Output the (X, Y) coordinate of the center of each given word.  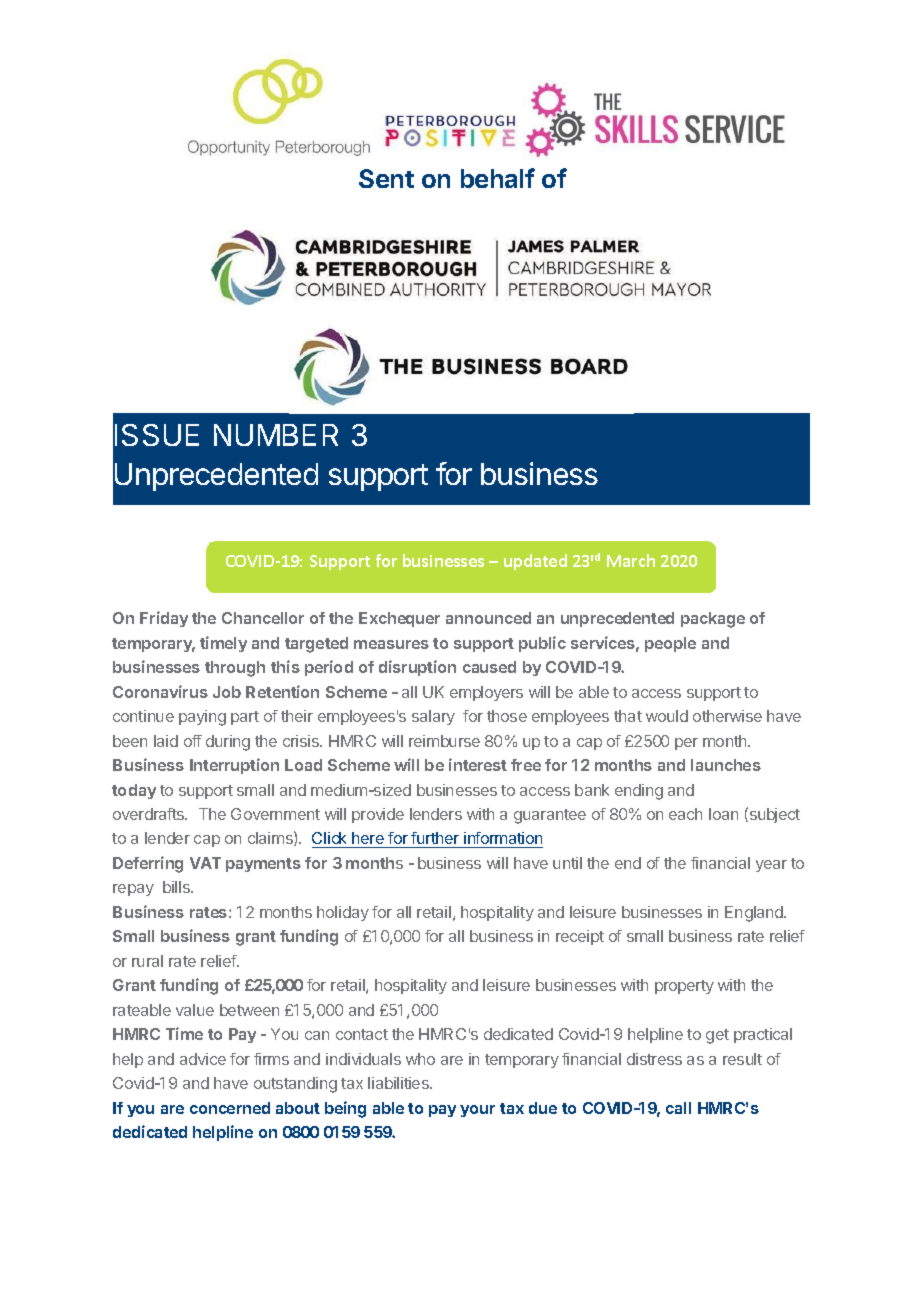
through (235, 669)
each (685, 814)
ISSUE (157, 435)
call (678, 1108)
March (631, 560)
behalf (498, 178)
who (420, 1059)
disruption (417, 668)
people (670, 644)
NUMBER (276, 435)
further (435, 840)
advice (203, 1059)
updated (535, 562)
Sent (386, 178)
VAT (205, 863)
